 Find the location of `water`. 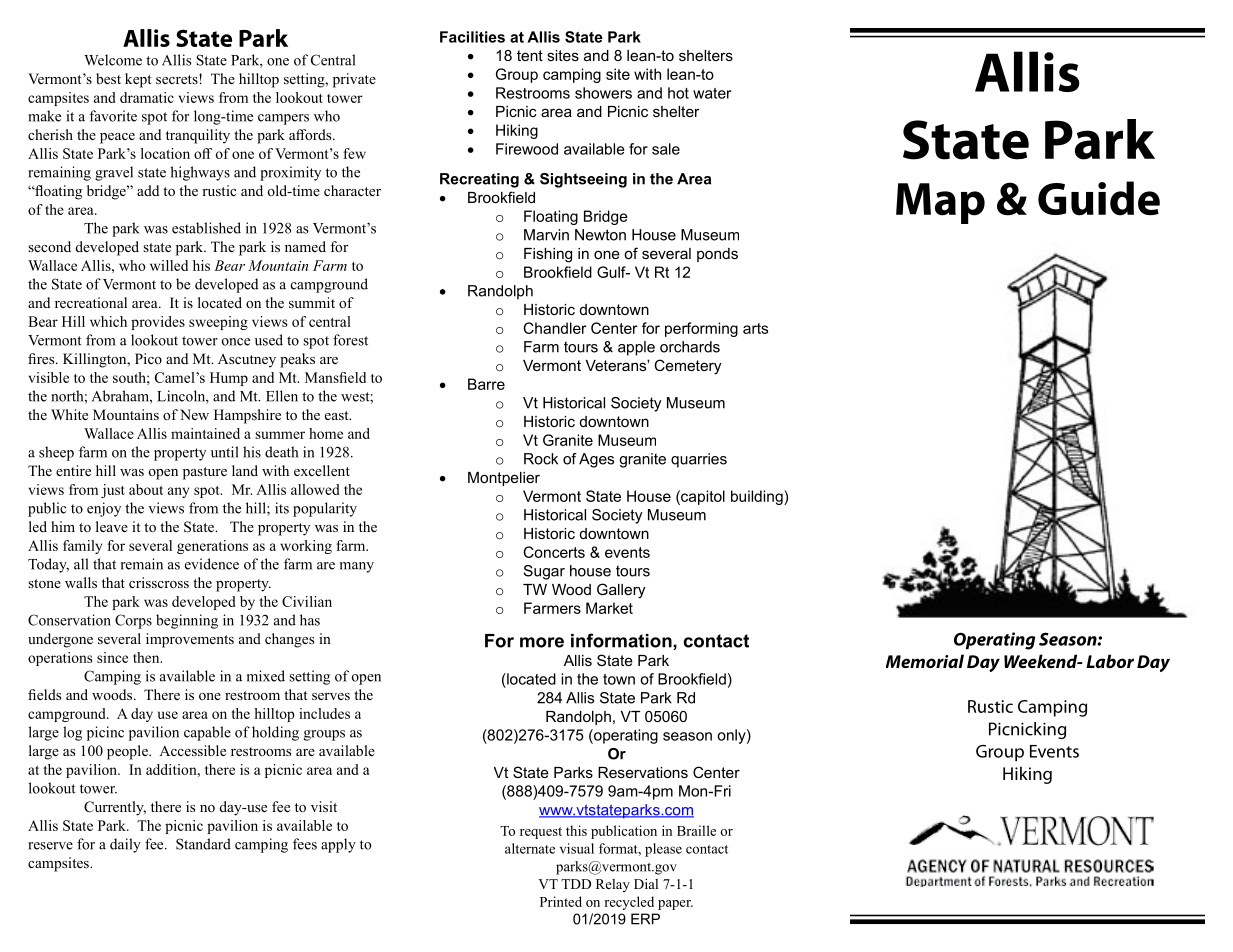

water is located at coordinates (712, 93).
